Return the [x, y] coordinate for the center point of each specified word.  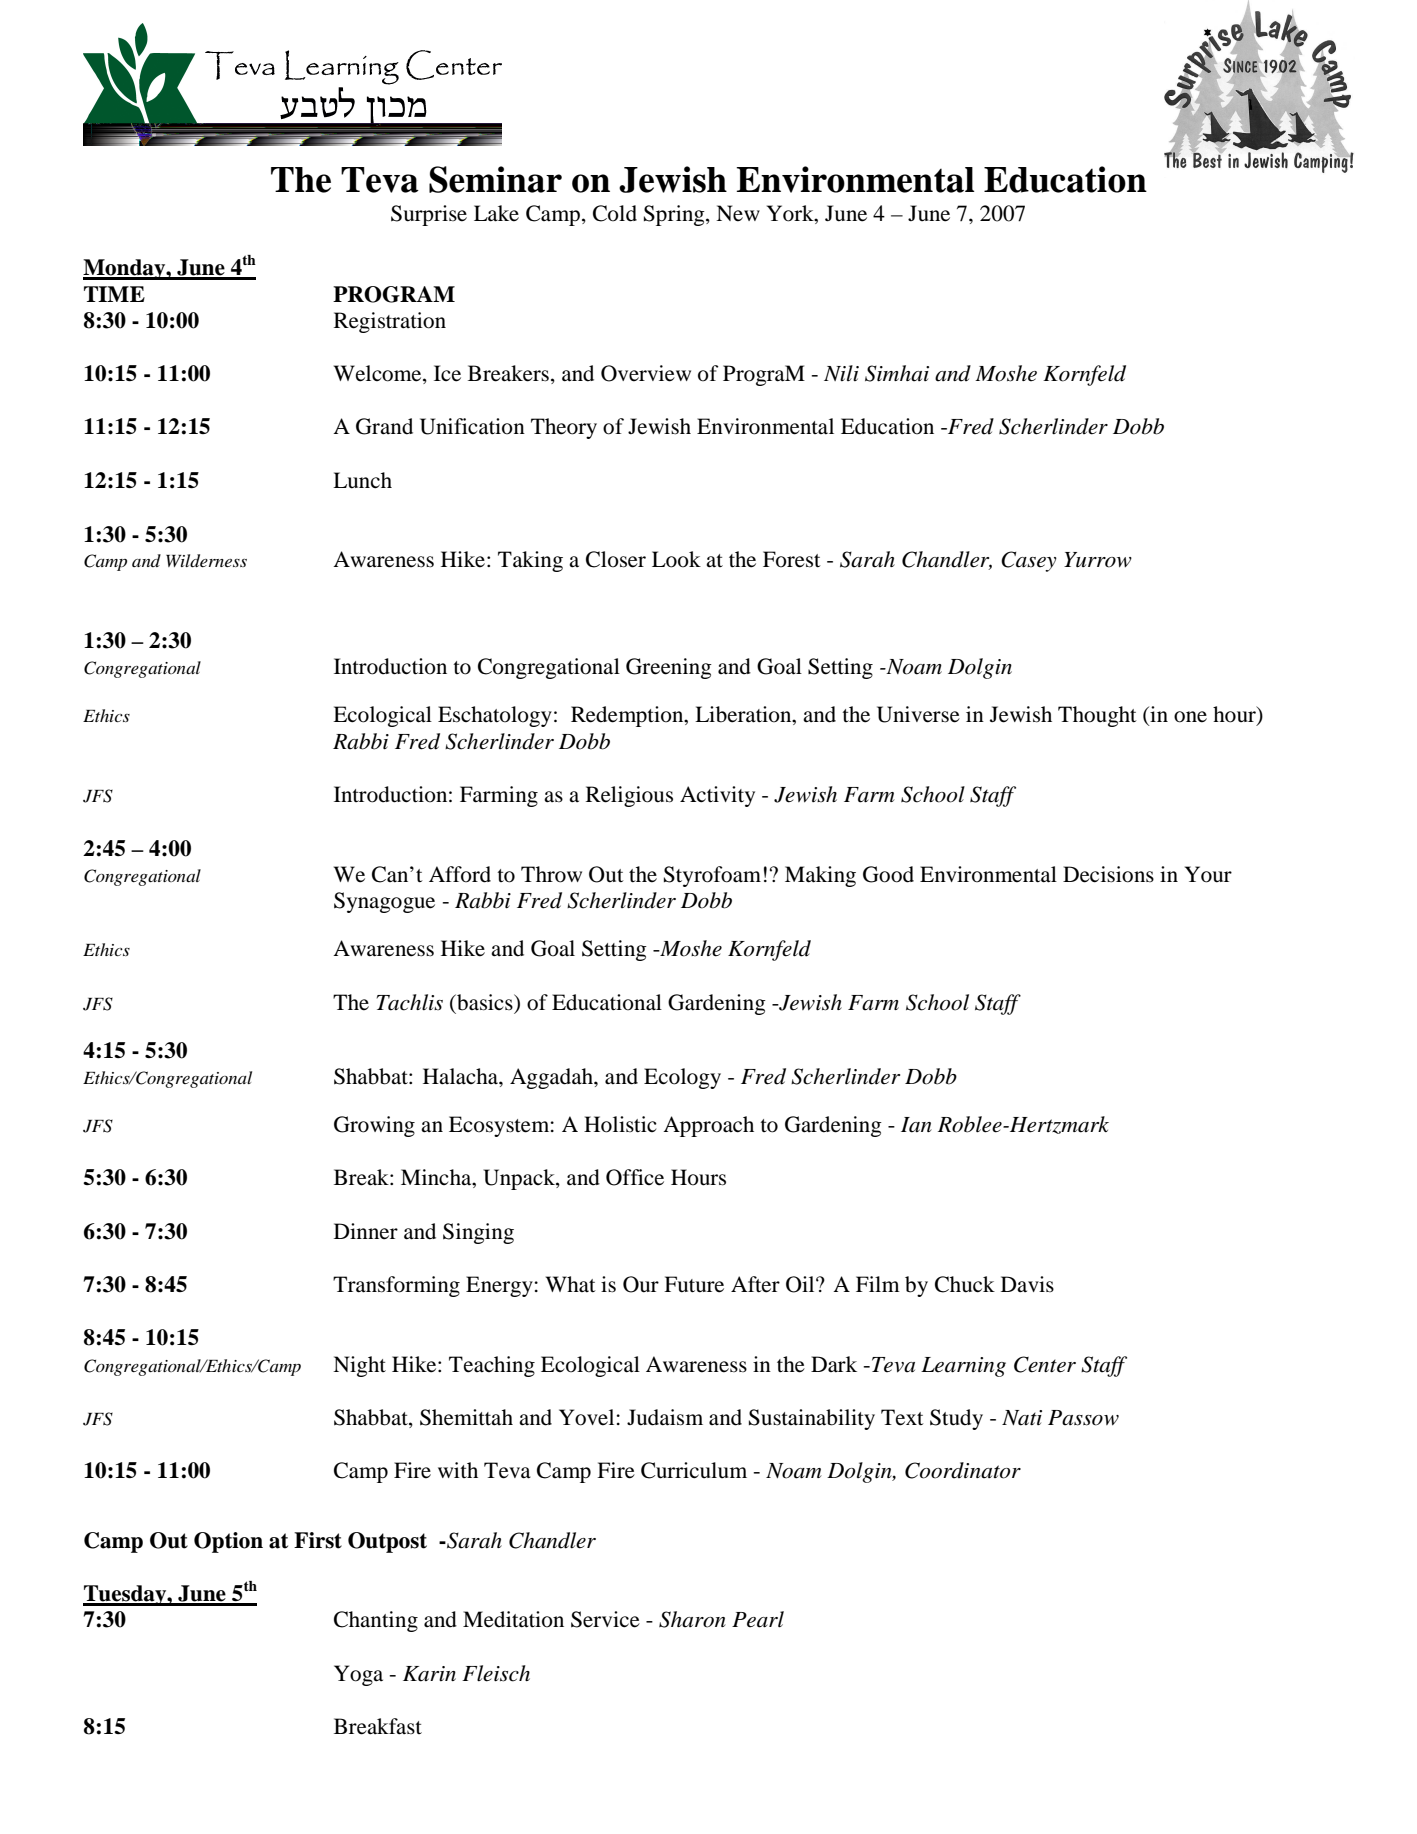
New [738, 213]
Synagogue [384, 902]
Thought [1097, 716]
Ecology [682, 1078]
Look [676, 559]
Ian [916, 1125]
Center [1045, 1364]
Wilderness [206, 561]
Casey [1029, 561]
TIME [114, 294]
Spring [675, 215]
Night [359, 1366]
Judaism [665, 1417]
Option [228, 1542]
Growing [374, 1126]
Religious [629, 796]
